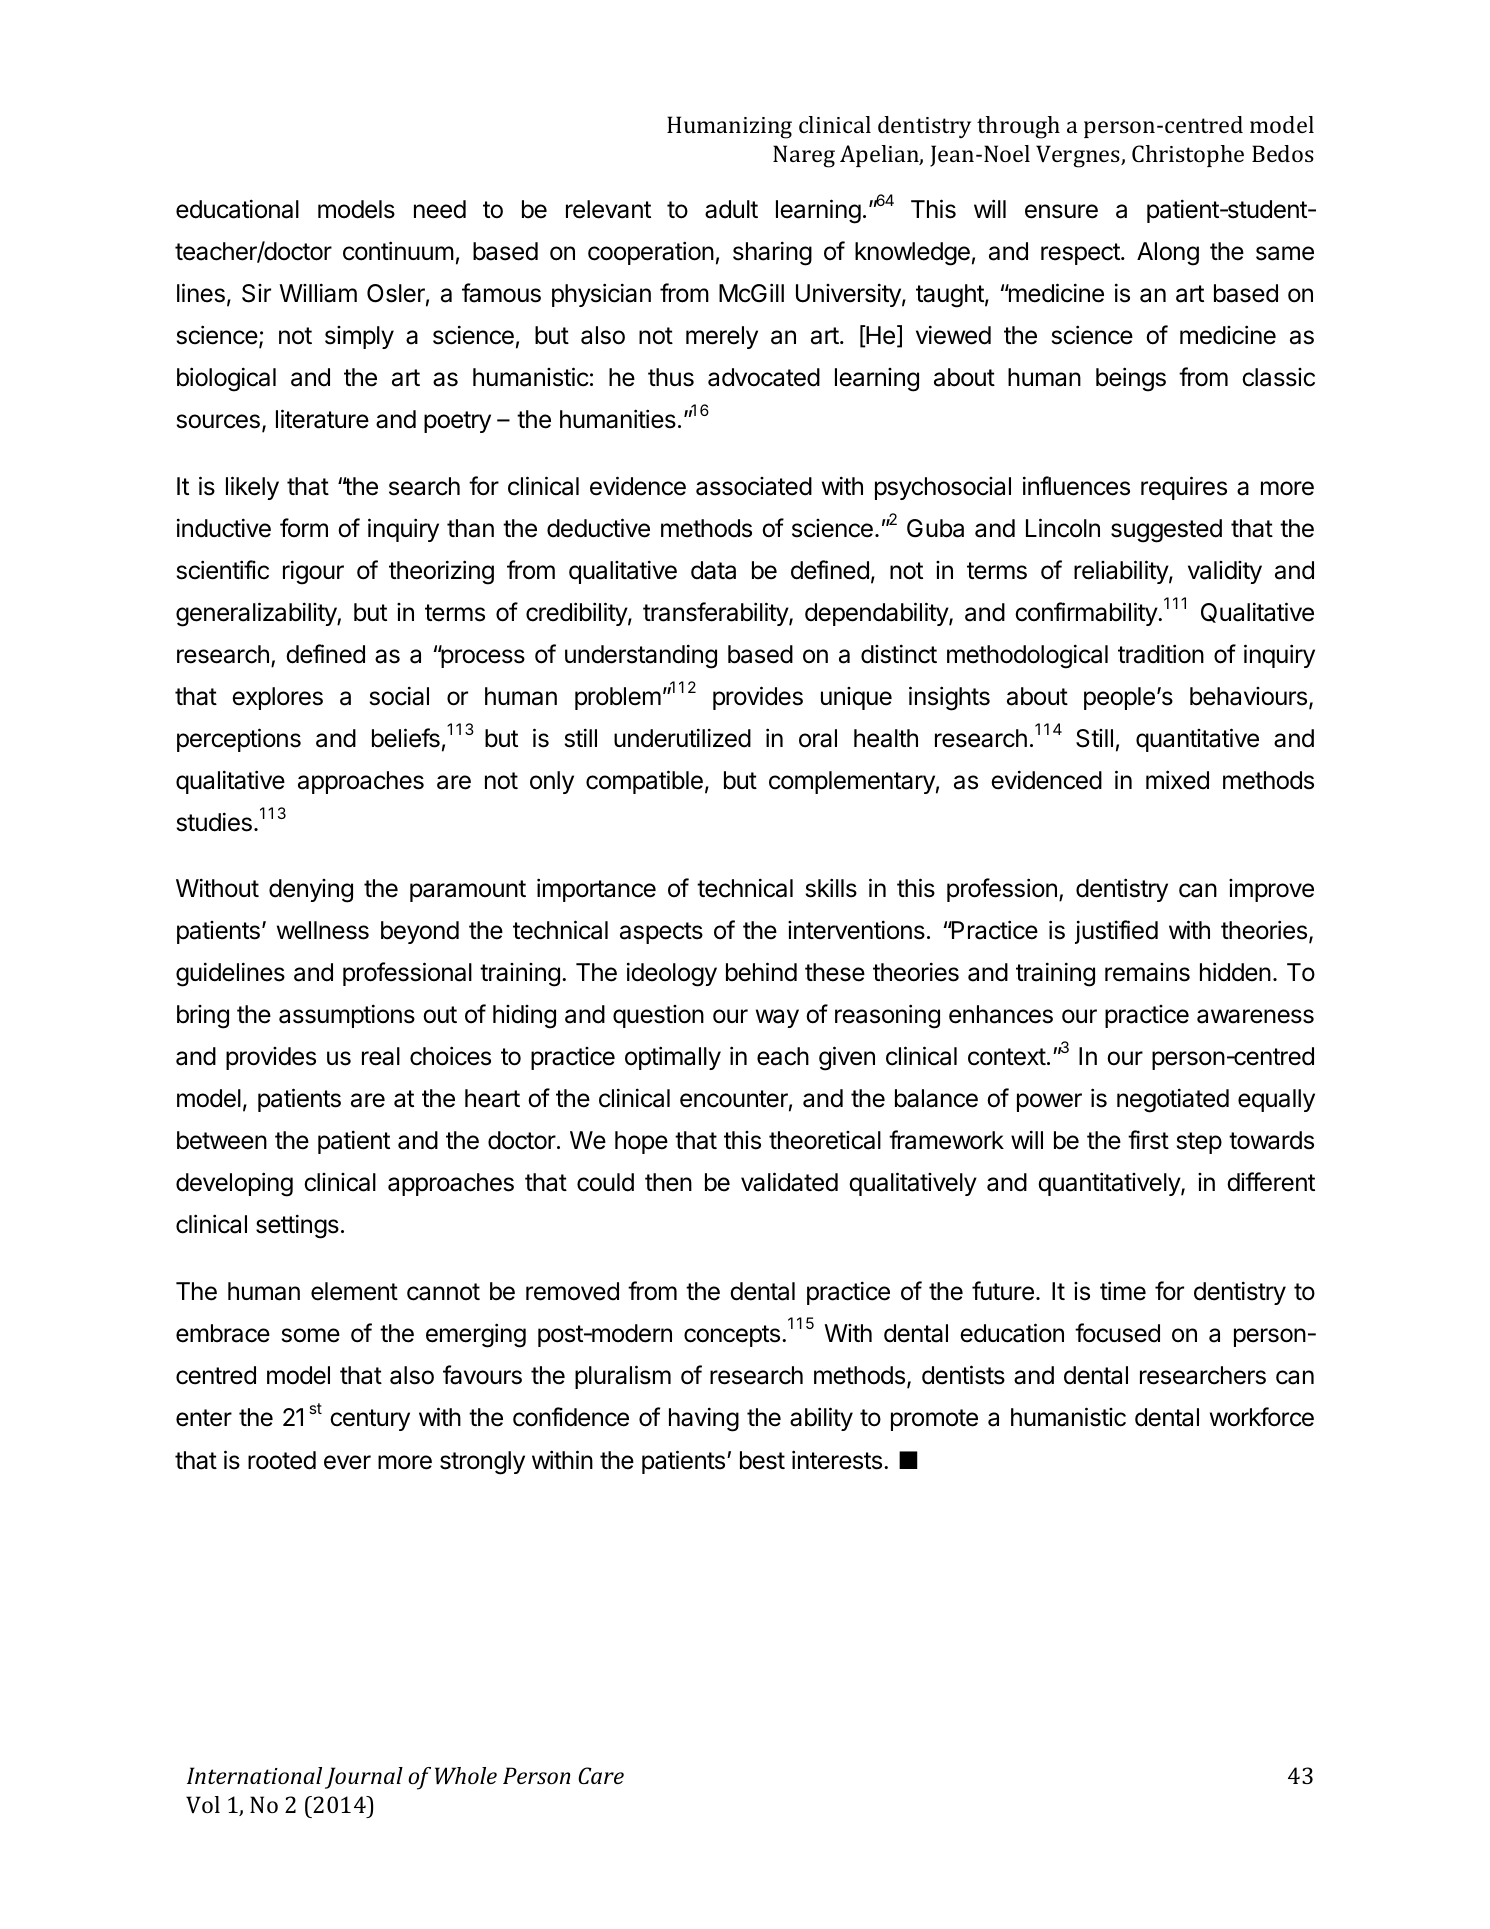 The image size is (1490, 1929). What do you see at coordinates (347, 1016) in the screenshot?
I see `assumptions` at bounding box center [347, 1016].
